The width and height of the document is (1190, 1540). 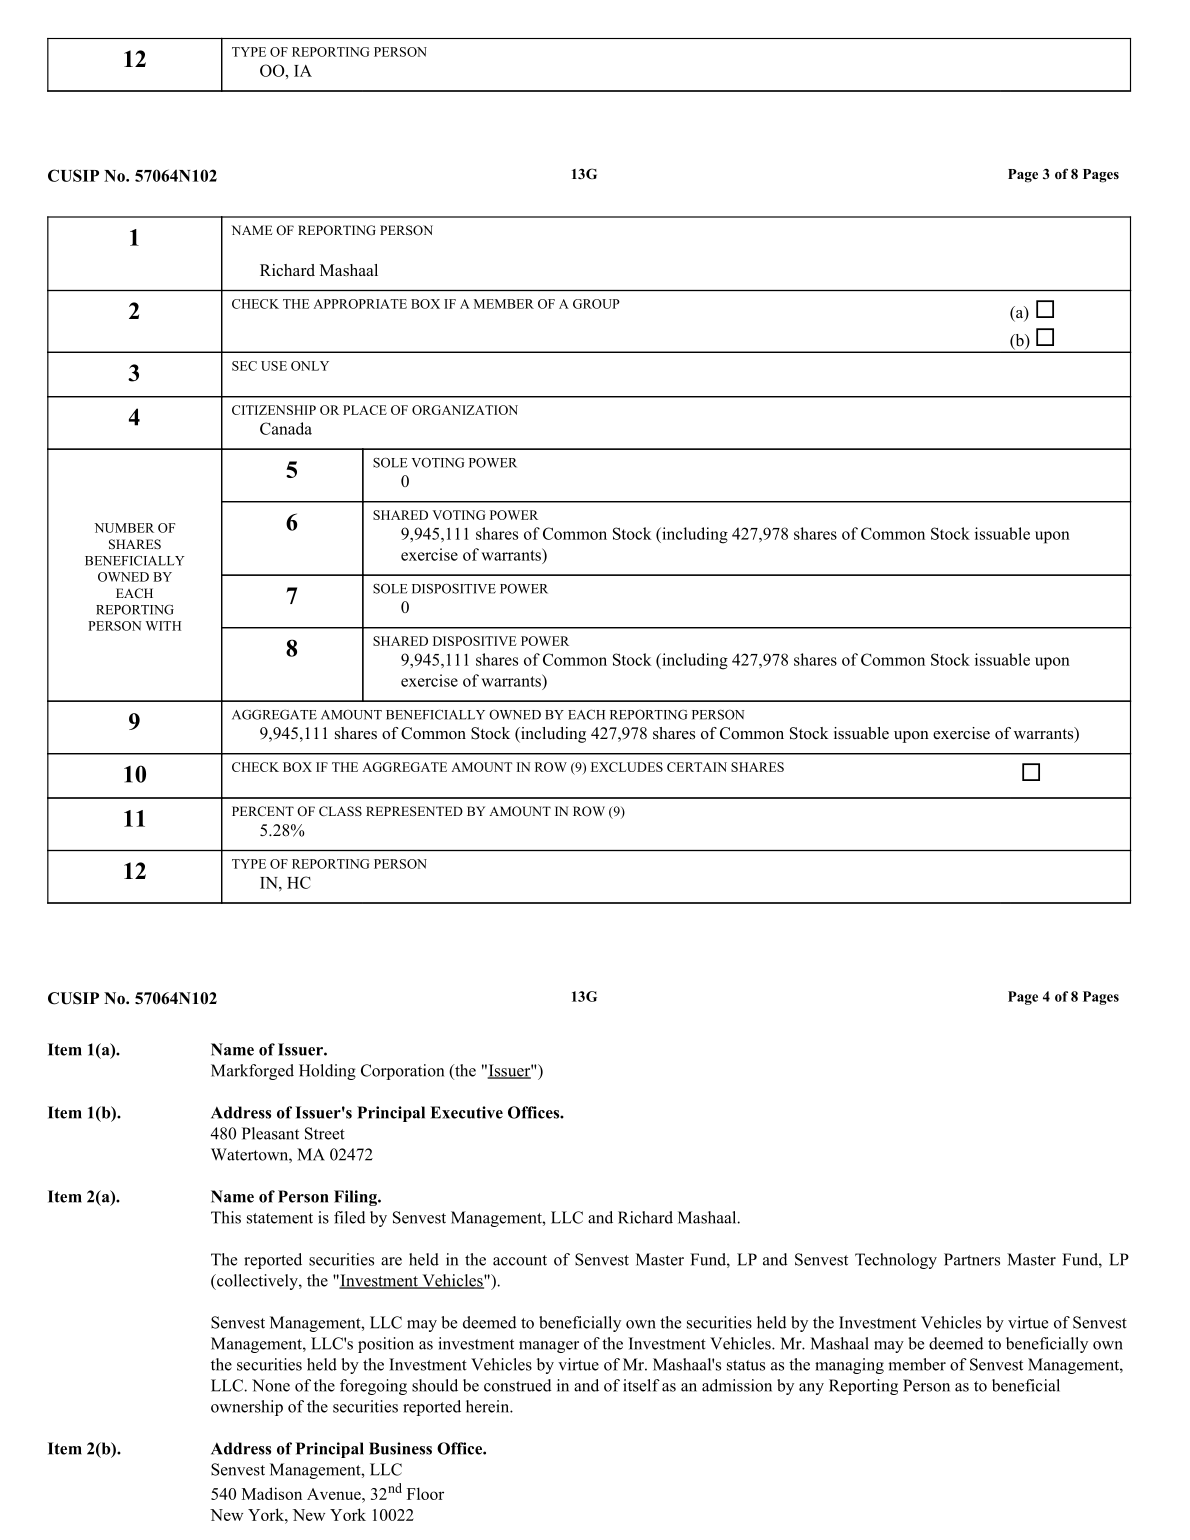 I want to click on EXCLUDES, so click(x=627, y=767).
